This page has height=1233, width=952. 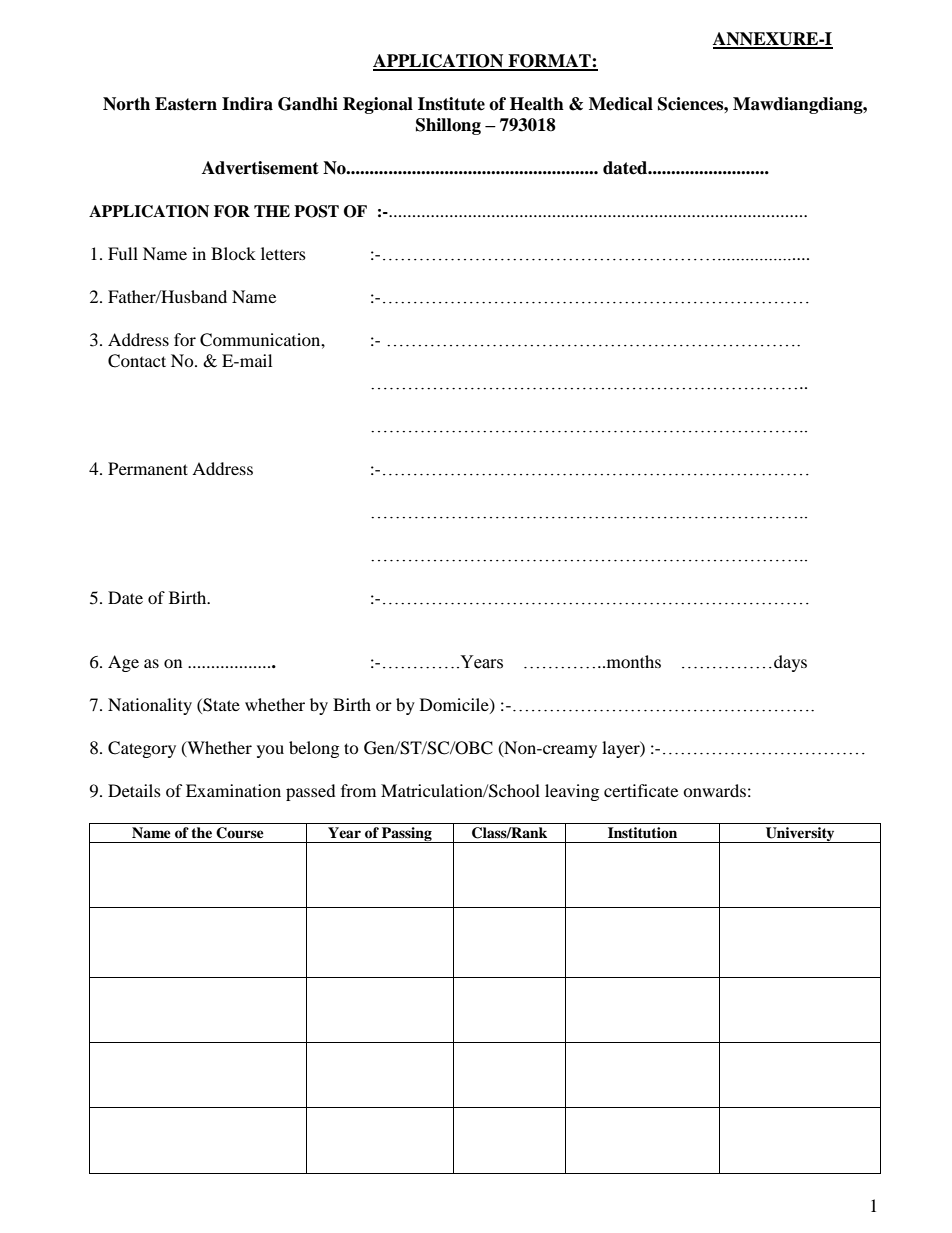 What do you see at coordinates (621, 104) in the page?
I see `Medical` at bounding box center [621, 104].
